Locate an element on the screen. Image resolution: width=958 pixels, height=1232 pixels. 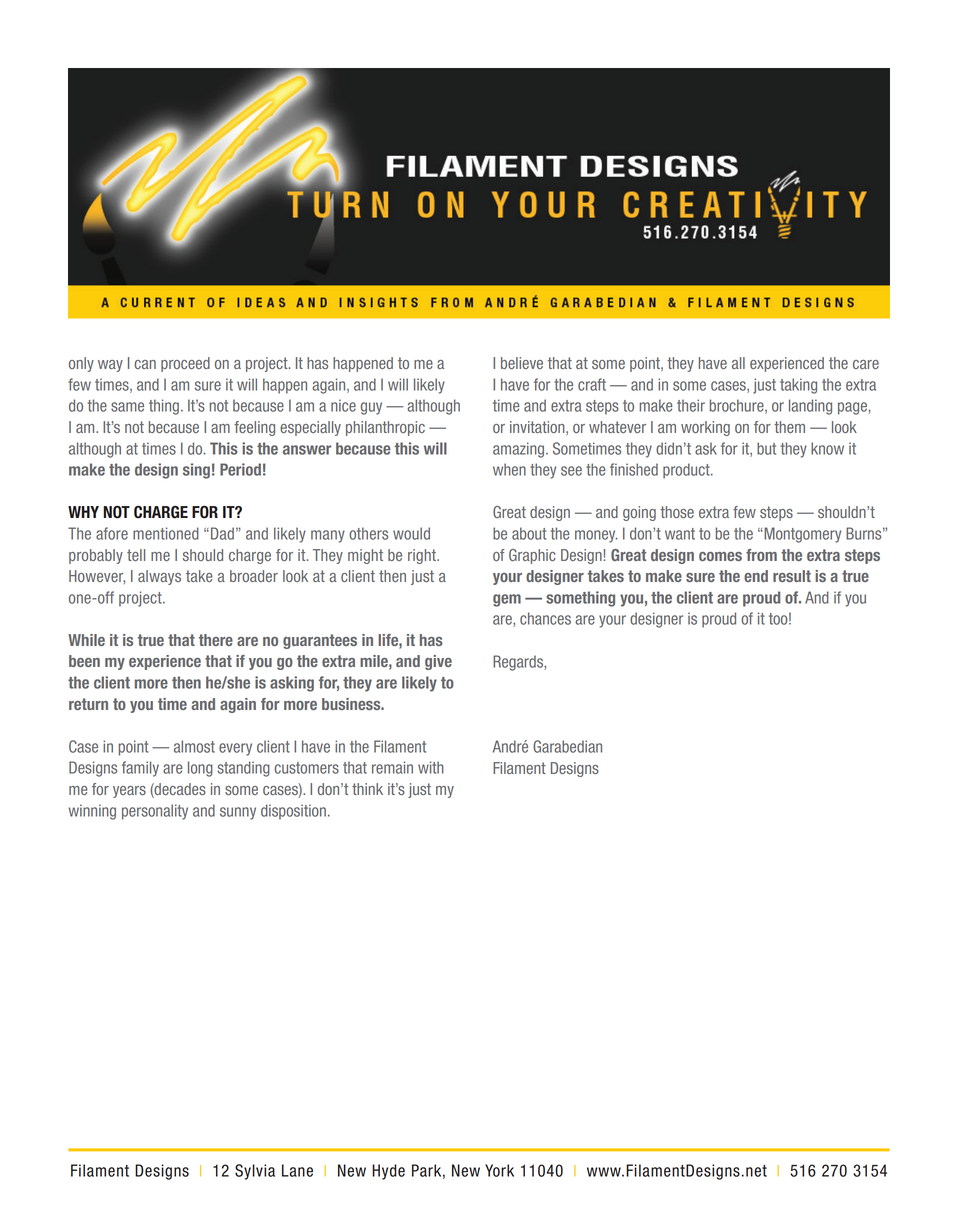
Sylvia is located at coordinates (255, 1172).
